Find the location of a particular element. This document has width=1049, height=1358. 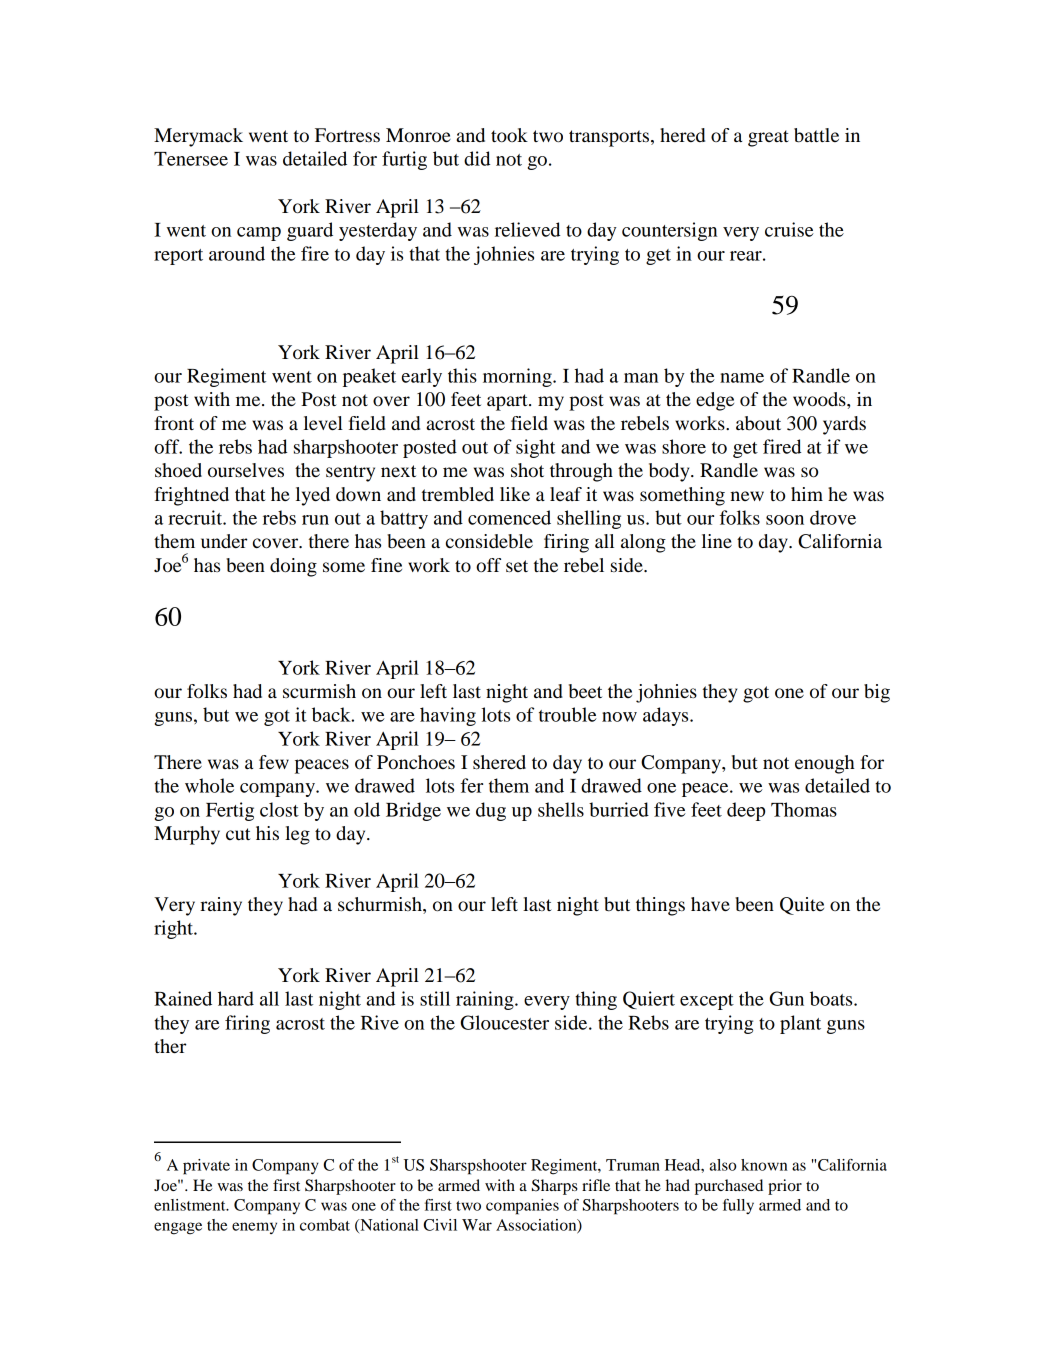

big is located at coordinates (877, 693).
